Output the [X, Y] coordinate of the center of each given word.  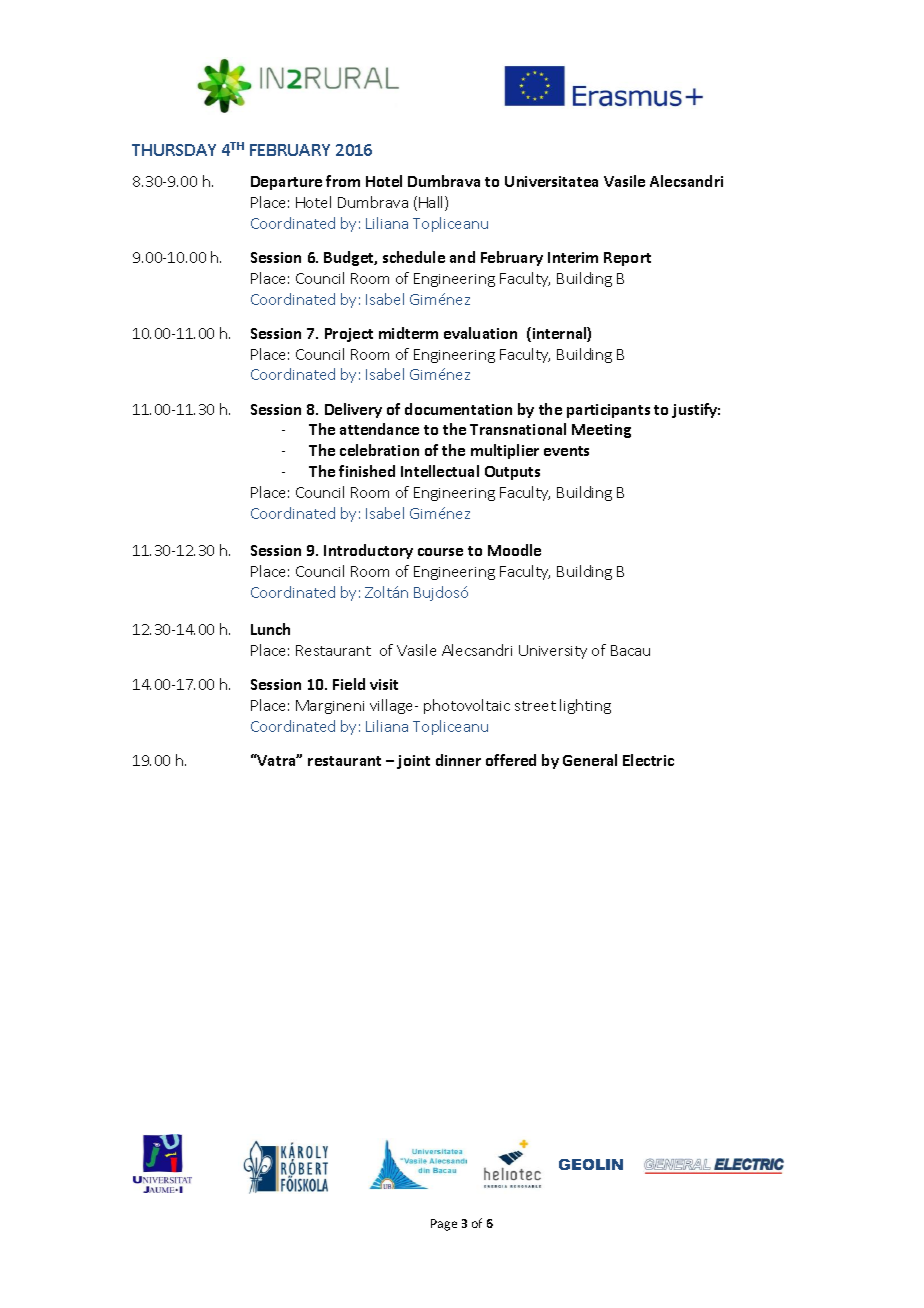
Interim [573, 257]
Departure [286, 183]
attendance [379, 429]
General [590, 760]
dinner [458, 760]
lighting [585, 706]
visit [384, 684]
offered [511, 760]
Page [444, 1225]
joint [413, 762]
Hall [432, 203]
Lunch [270, 629]
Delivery [353, 410]
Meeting [601, 431]
